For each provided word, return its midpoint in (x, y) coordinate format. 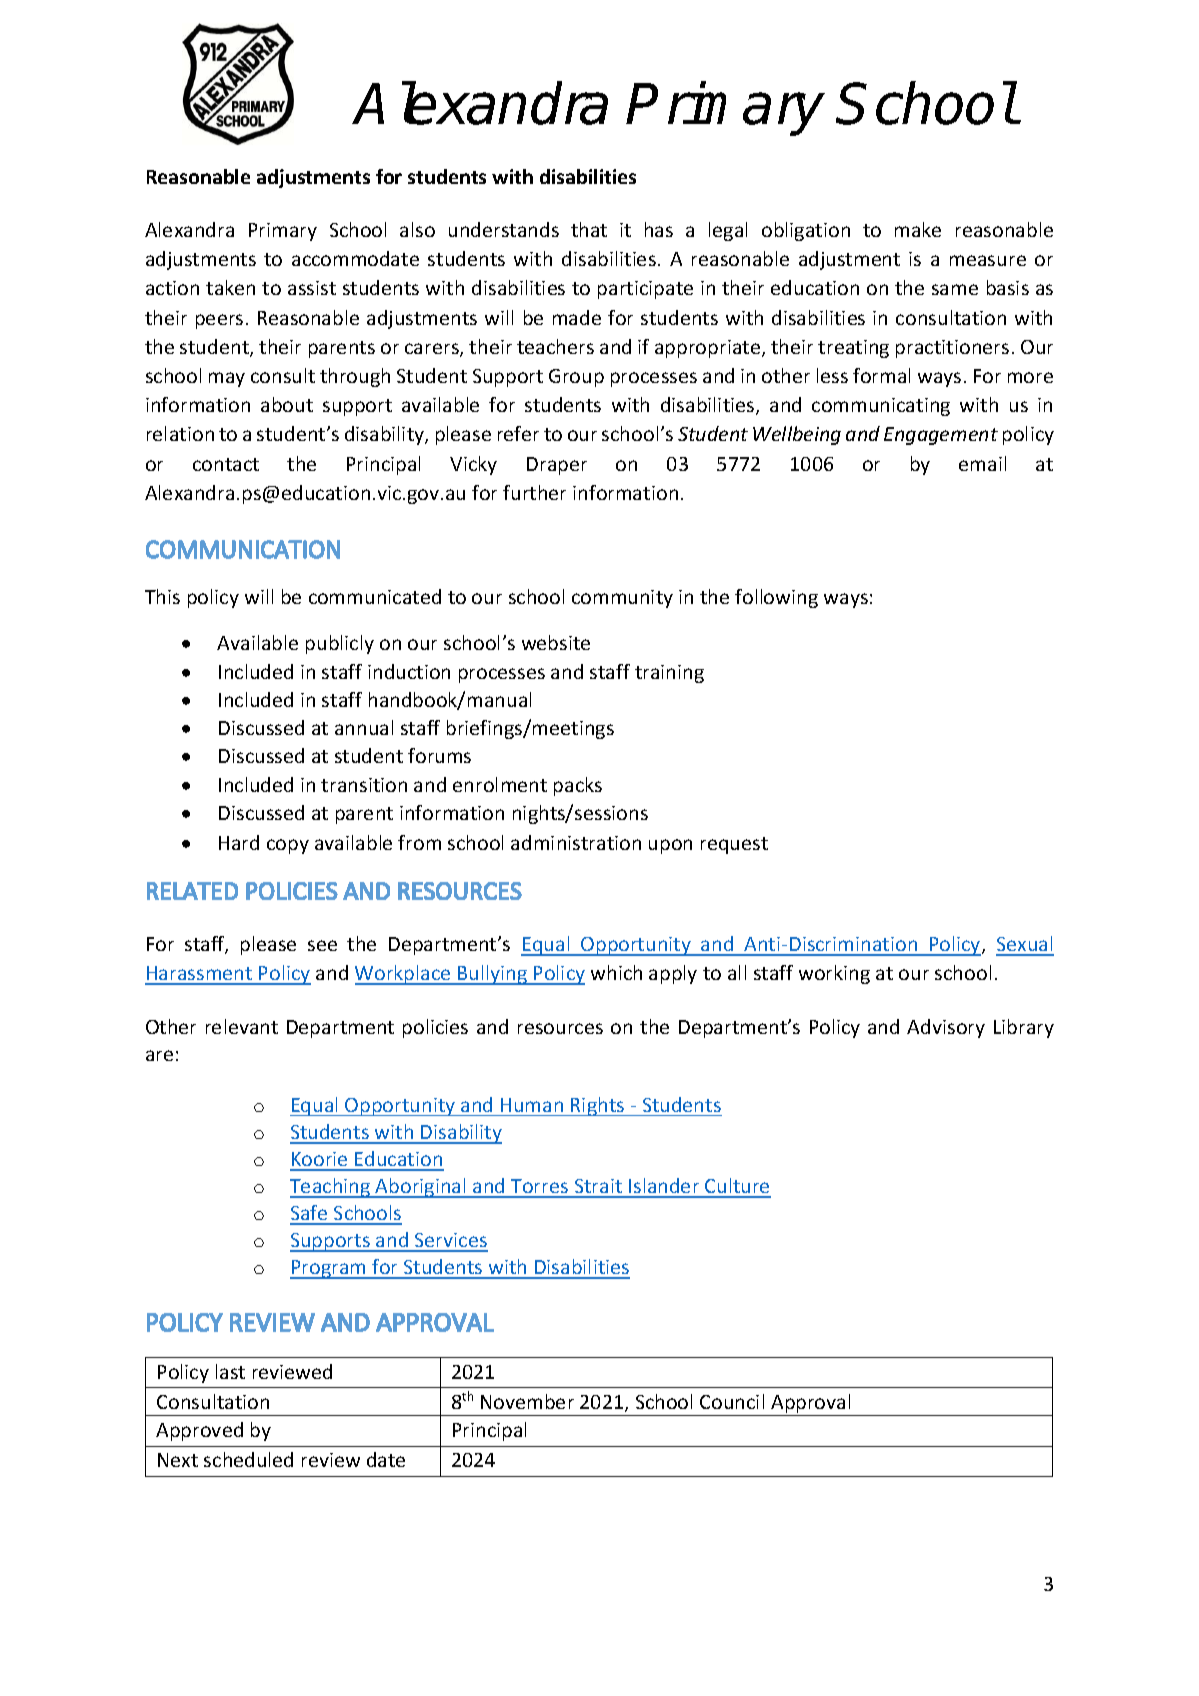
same (955, 289)
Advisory (946, 1028)
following (776, 598)
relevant (242, 1026)
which (616, 972)
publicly (340, 644)
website (556, 642)
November (527, 1401)
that (589, 229)
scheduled (248, 1459)
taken (230, 287)
